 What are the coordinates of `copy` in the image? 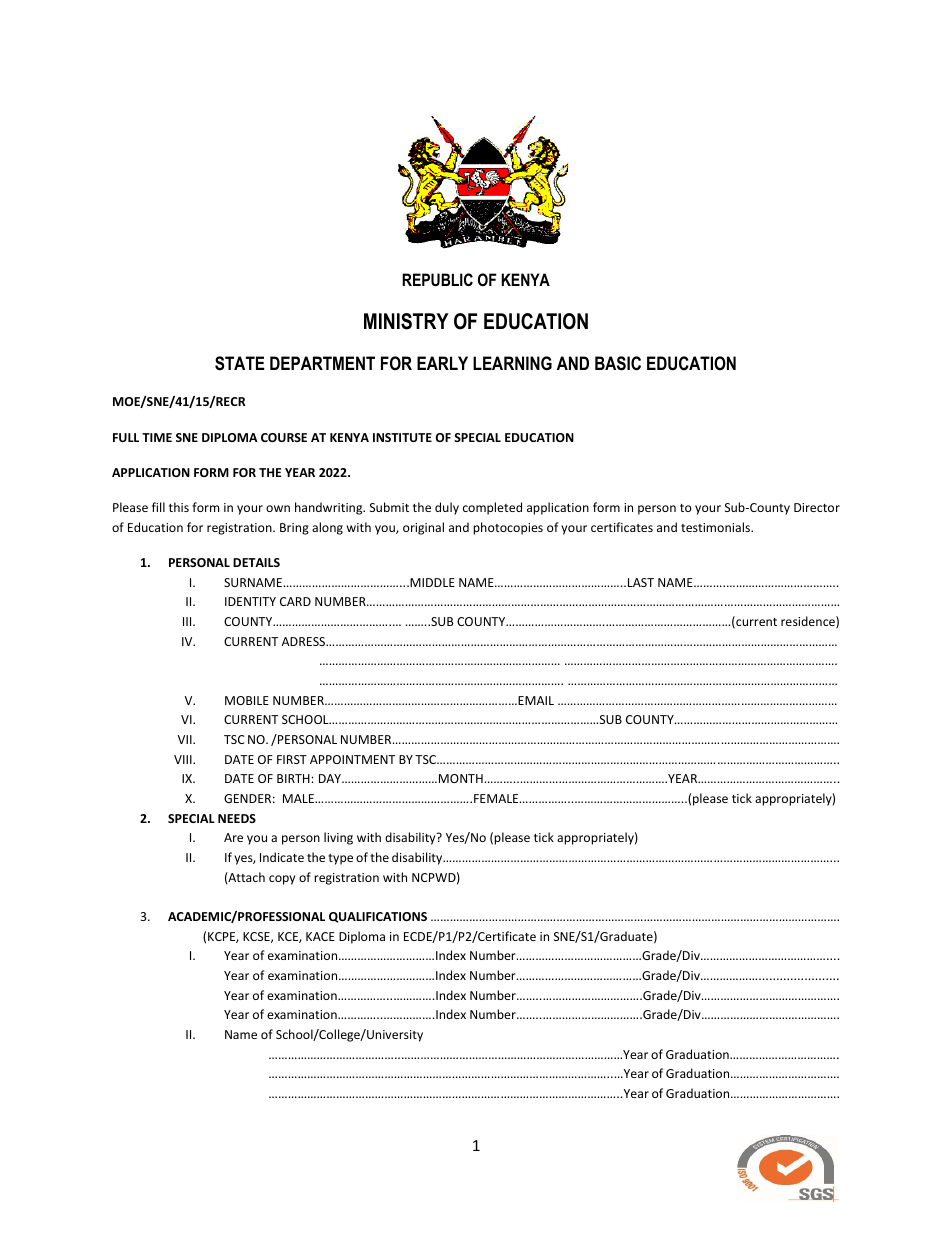 It's located at (282, 880).
